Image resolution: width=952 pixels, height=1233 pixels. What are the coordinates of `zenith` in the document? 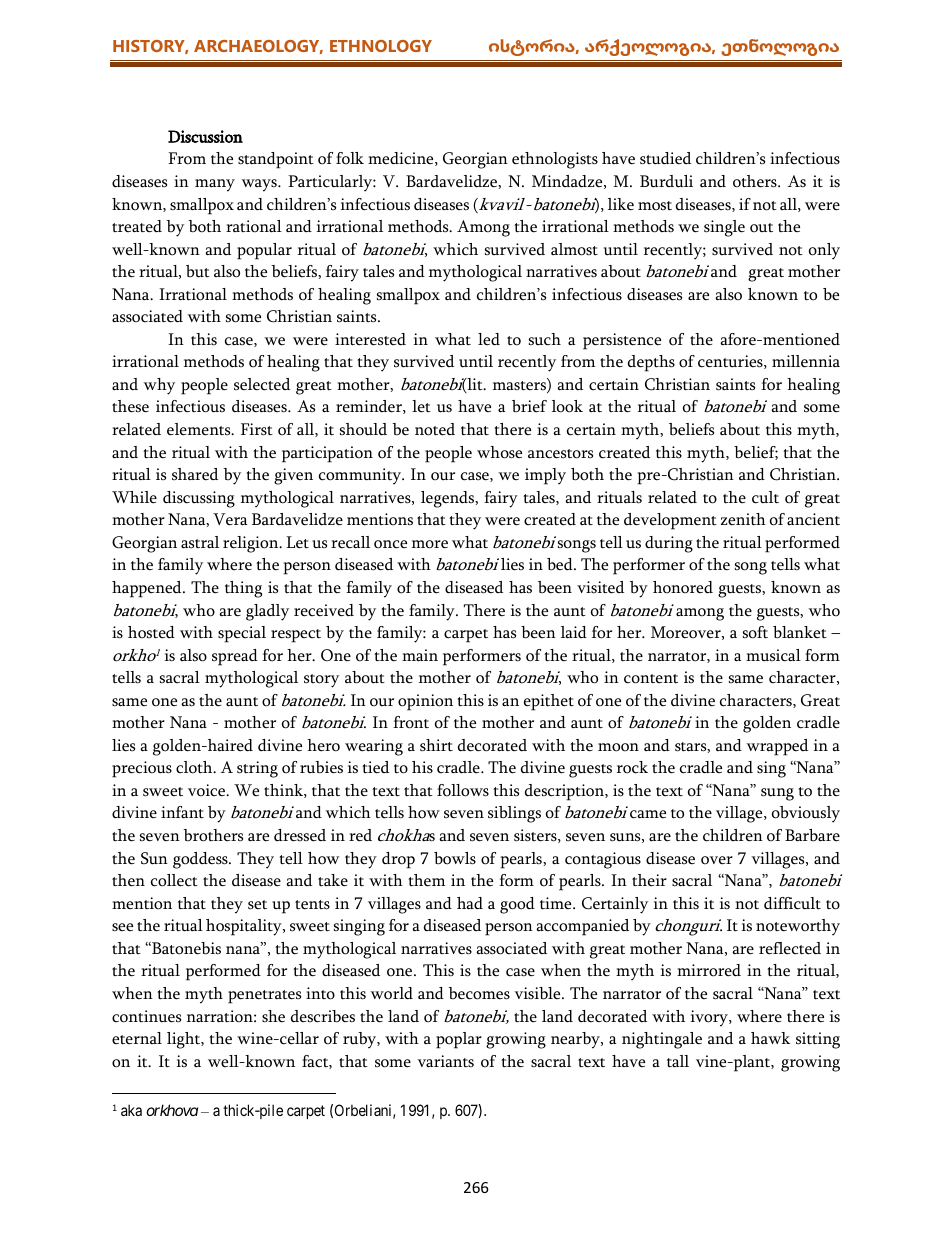 It's located at (743, 519).
